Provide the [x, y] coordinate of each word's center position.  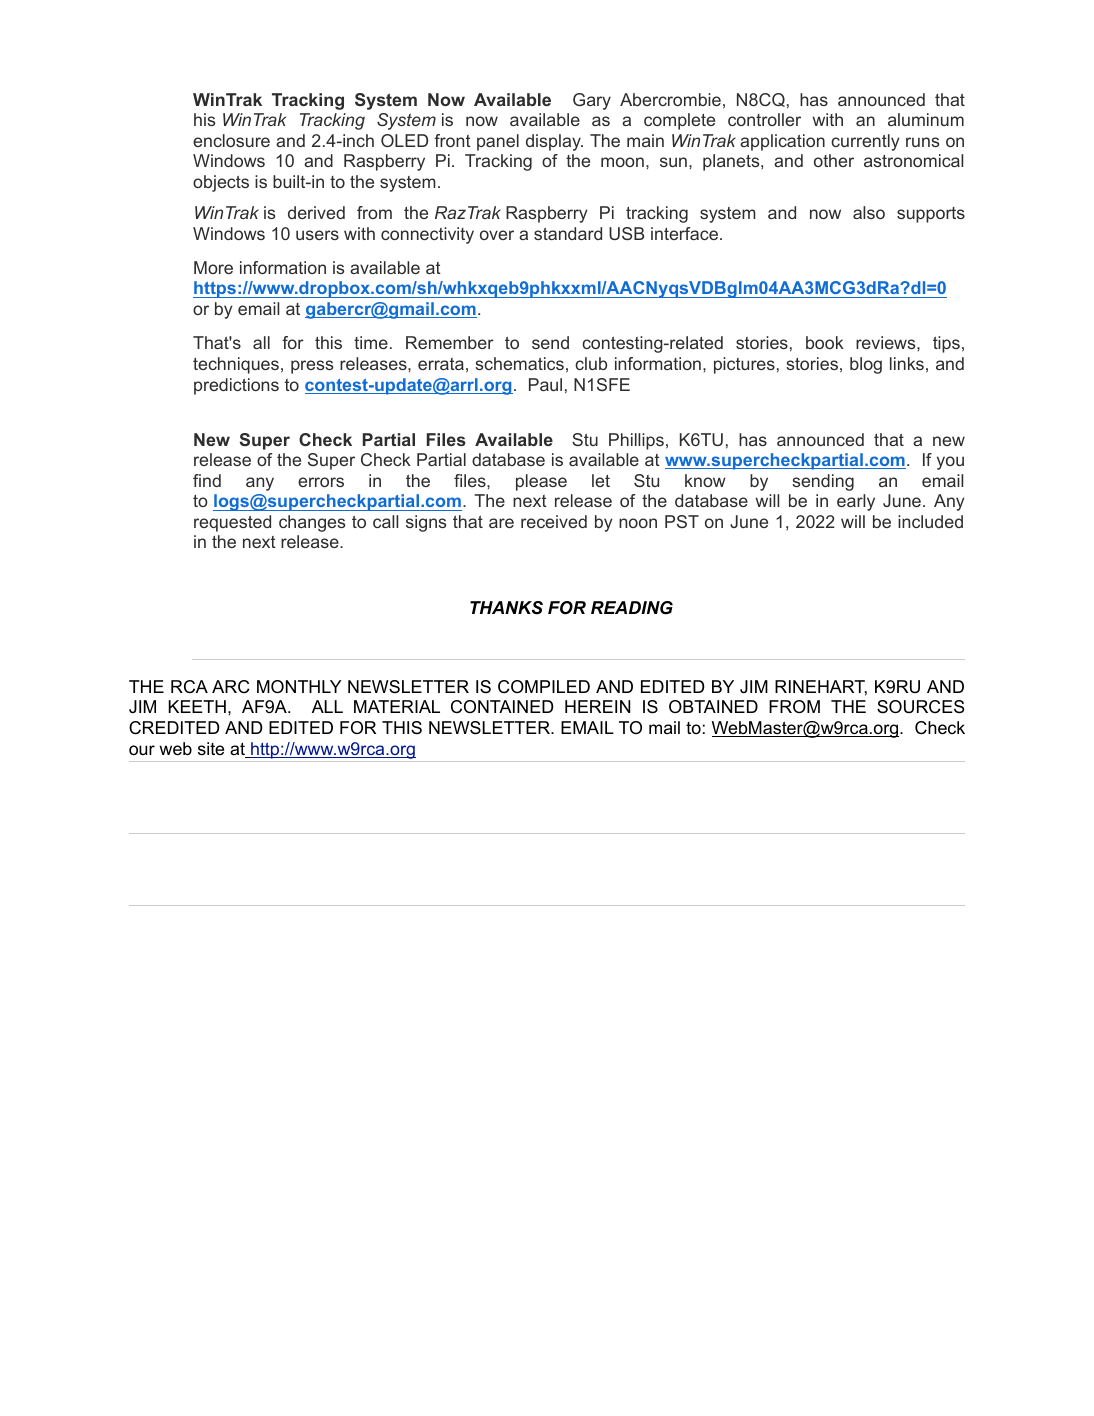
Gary [592, 101]
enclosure [231, 140]
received [554, 521]
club [591, 363]
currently [865, 142]
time [371, 342]
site [211, 748]
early [856, 502]
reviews [887, 342]
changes [312, 523]
